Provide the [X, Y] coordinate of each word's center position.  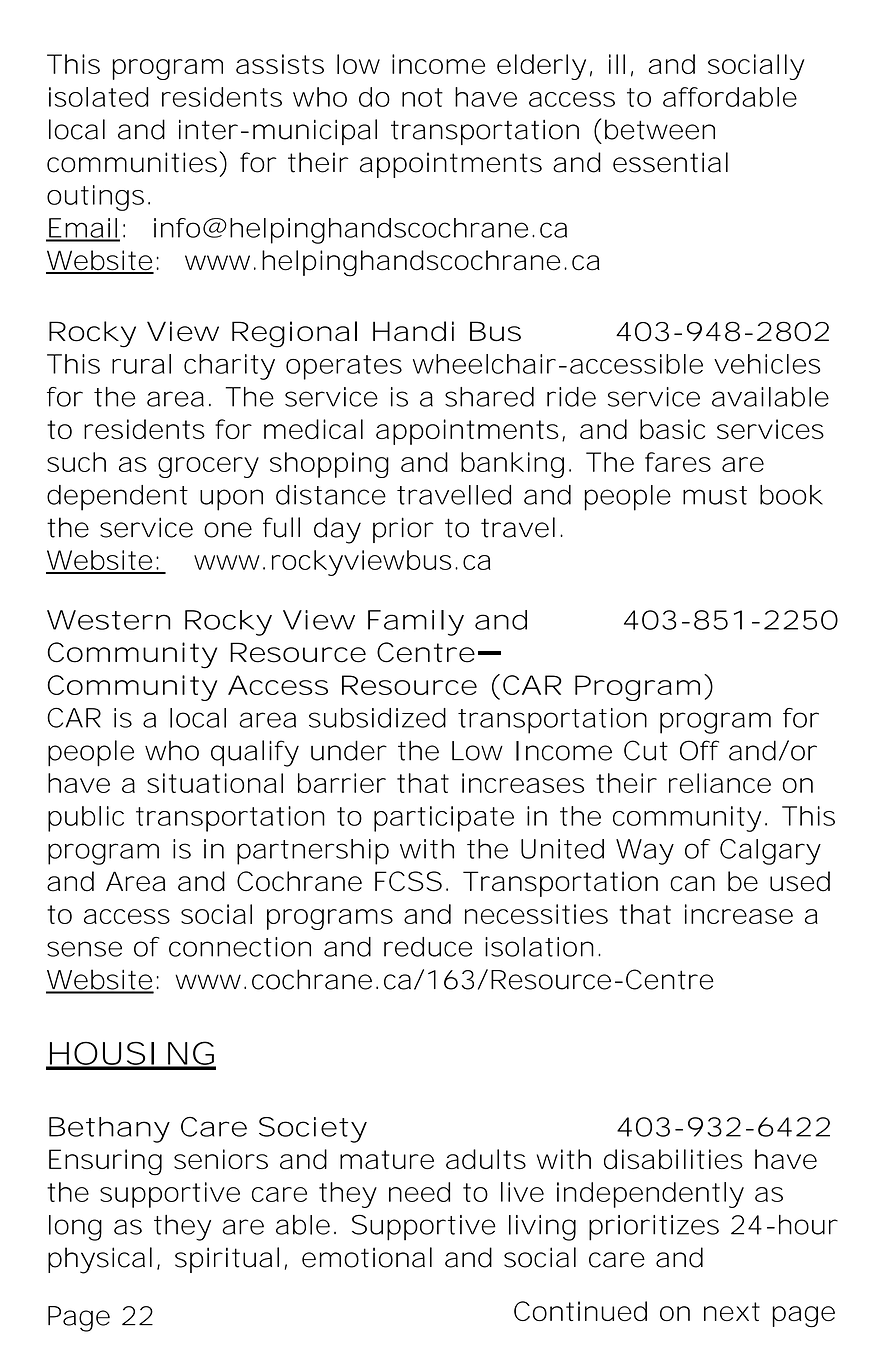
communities [132, 162]
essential [670, 162]
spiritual [227, 1260]
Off [699, 750]
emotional [367, 1257]
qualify [254, 753]
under [349, 750]
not [422, 97]
